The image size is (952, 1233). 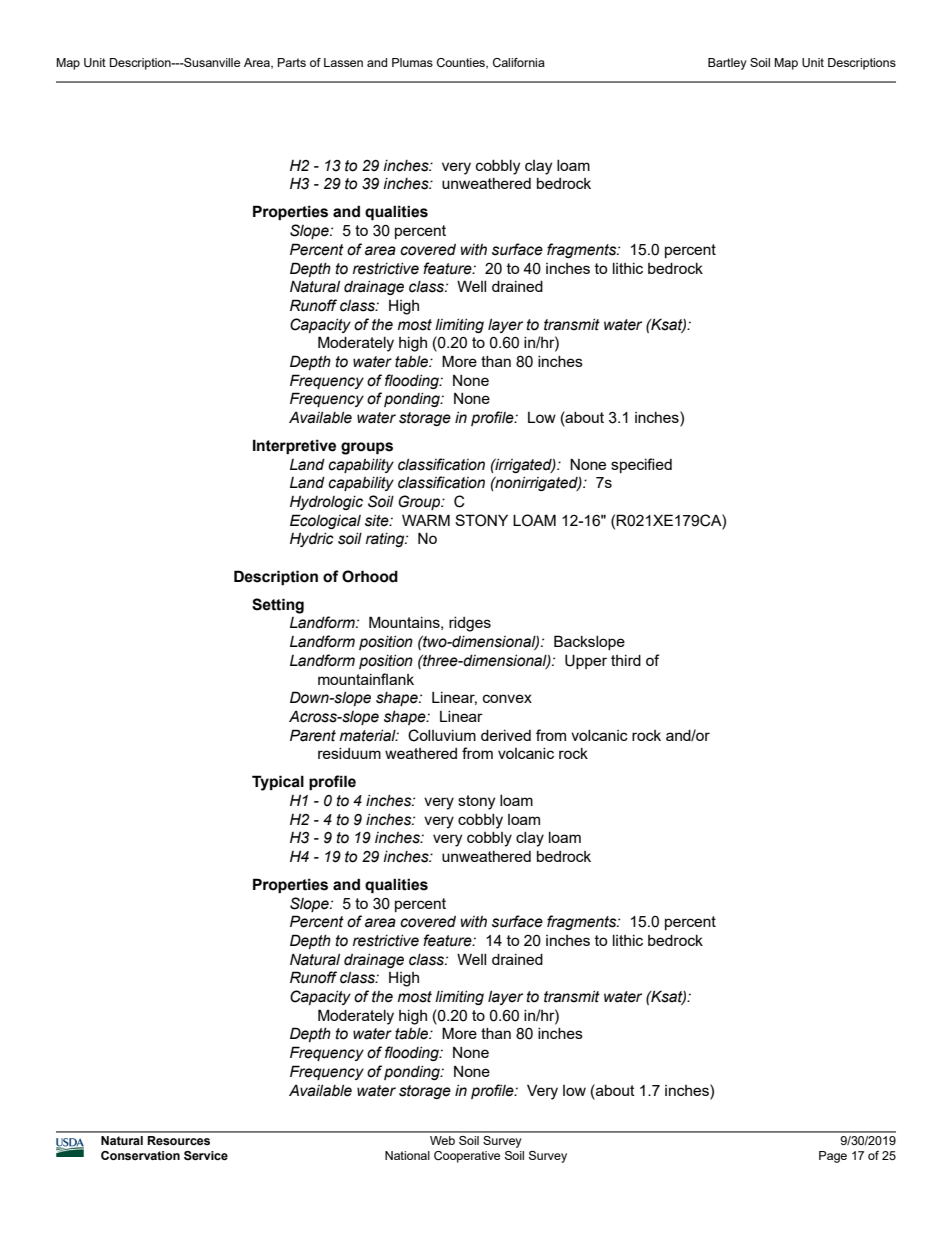 What do you see at coordinates (206, 1155) in the screenshot?
I see `Service` at bounding box center [206, 1155].
